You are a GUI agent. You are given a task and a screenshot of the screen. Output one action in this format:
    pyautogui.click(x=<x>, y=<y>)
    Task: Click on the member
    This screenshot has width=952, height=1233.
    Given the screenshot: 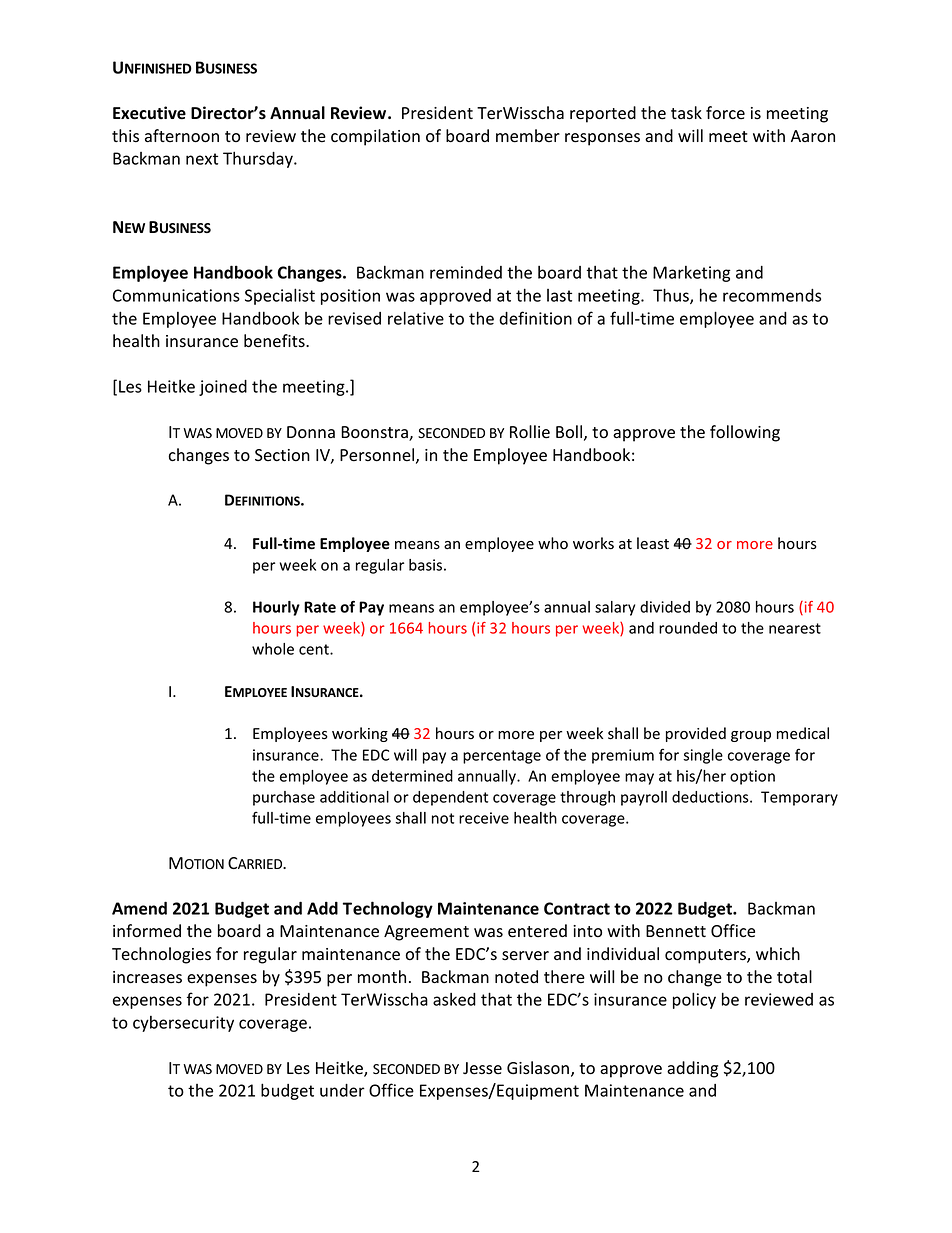 What is the action you would take?
    pyautogui.click(x=528, y=136)
